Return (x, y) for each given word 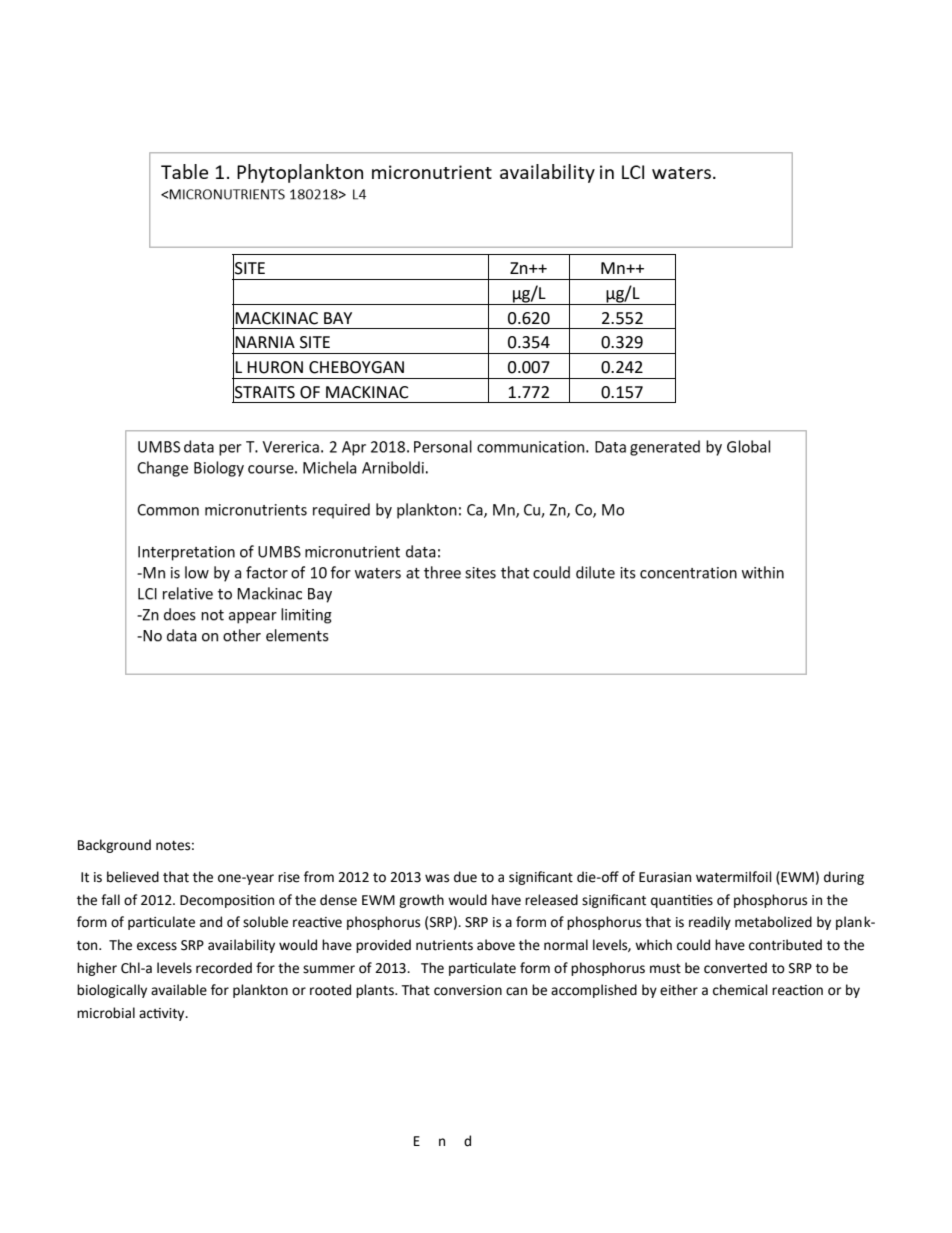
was (437, 878)
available (179, 990)
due (465, 877)
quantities (682, 901)
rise (289, 877)
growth (421, 901)
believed (133, 877)
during (844, 878)
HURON (275, 367)
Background (114, 846)
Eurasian (665, 877)
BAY (338, 318)
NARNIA (265, 342)
